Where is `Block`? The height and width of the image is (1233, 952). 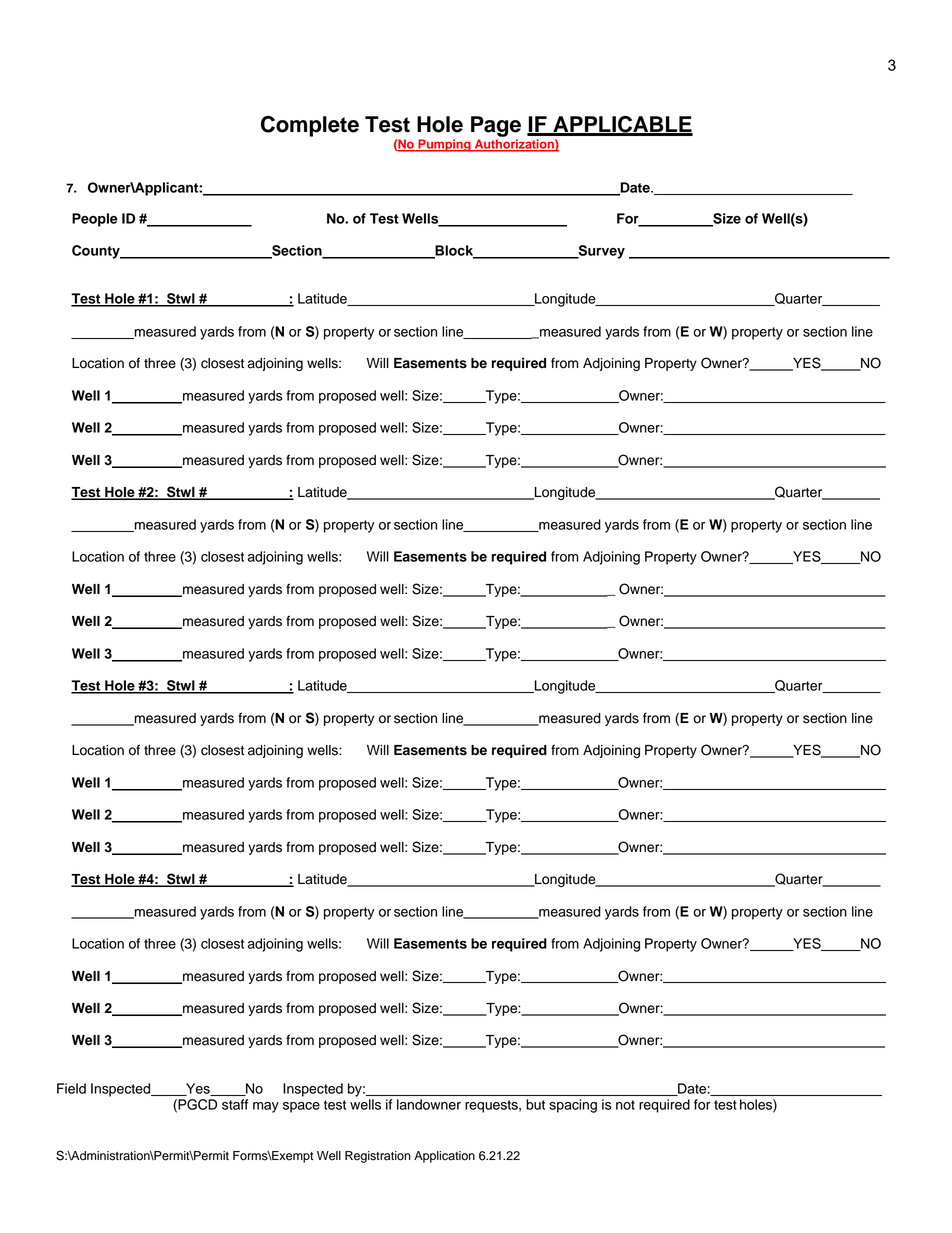 Block is located at coordinates (454, 251).
